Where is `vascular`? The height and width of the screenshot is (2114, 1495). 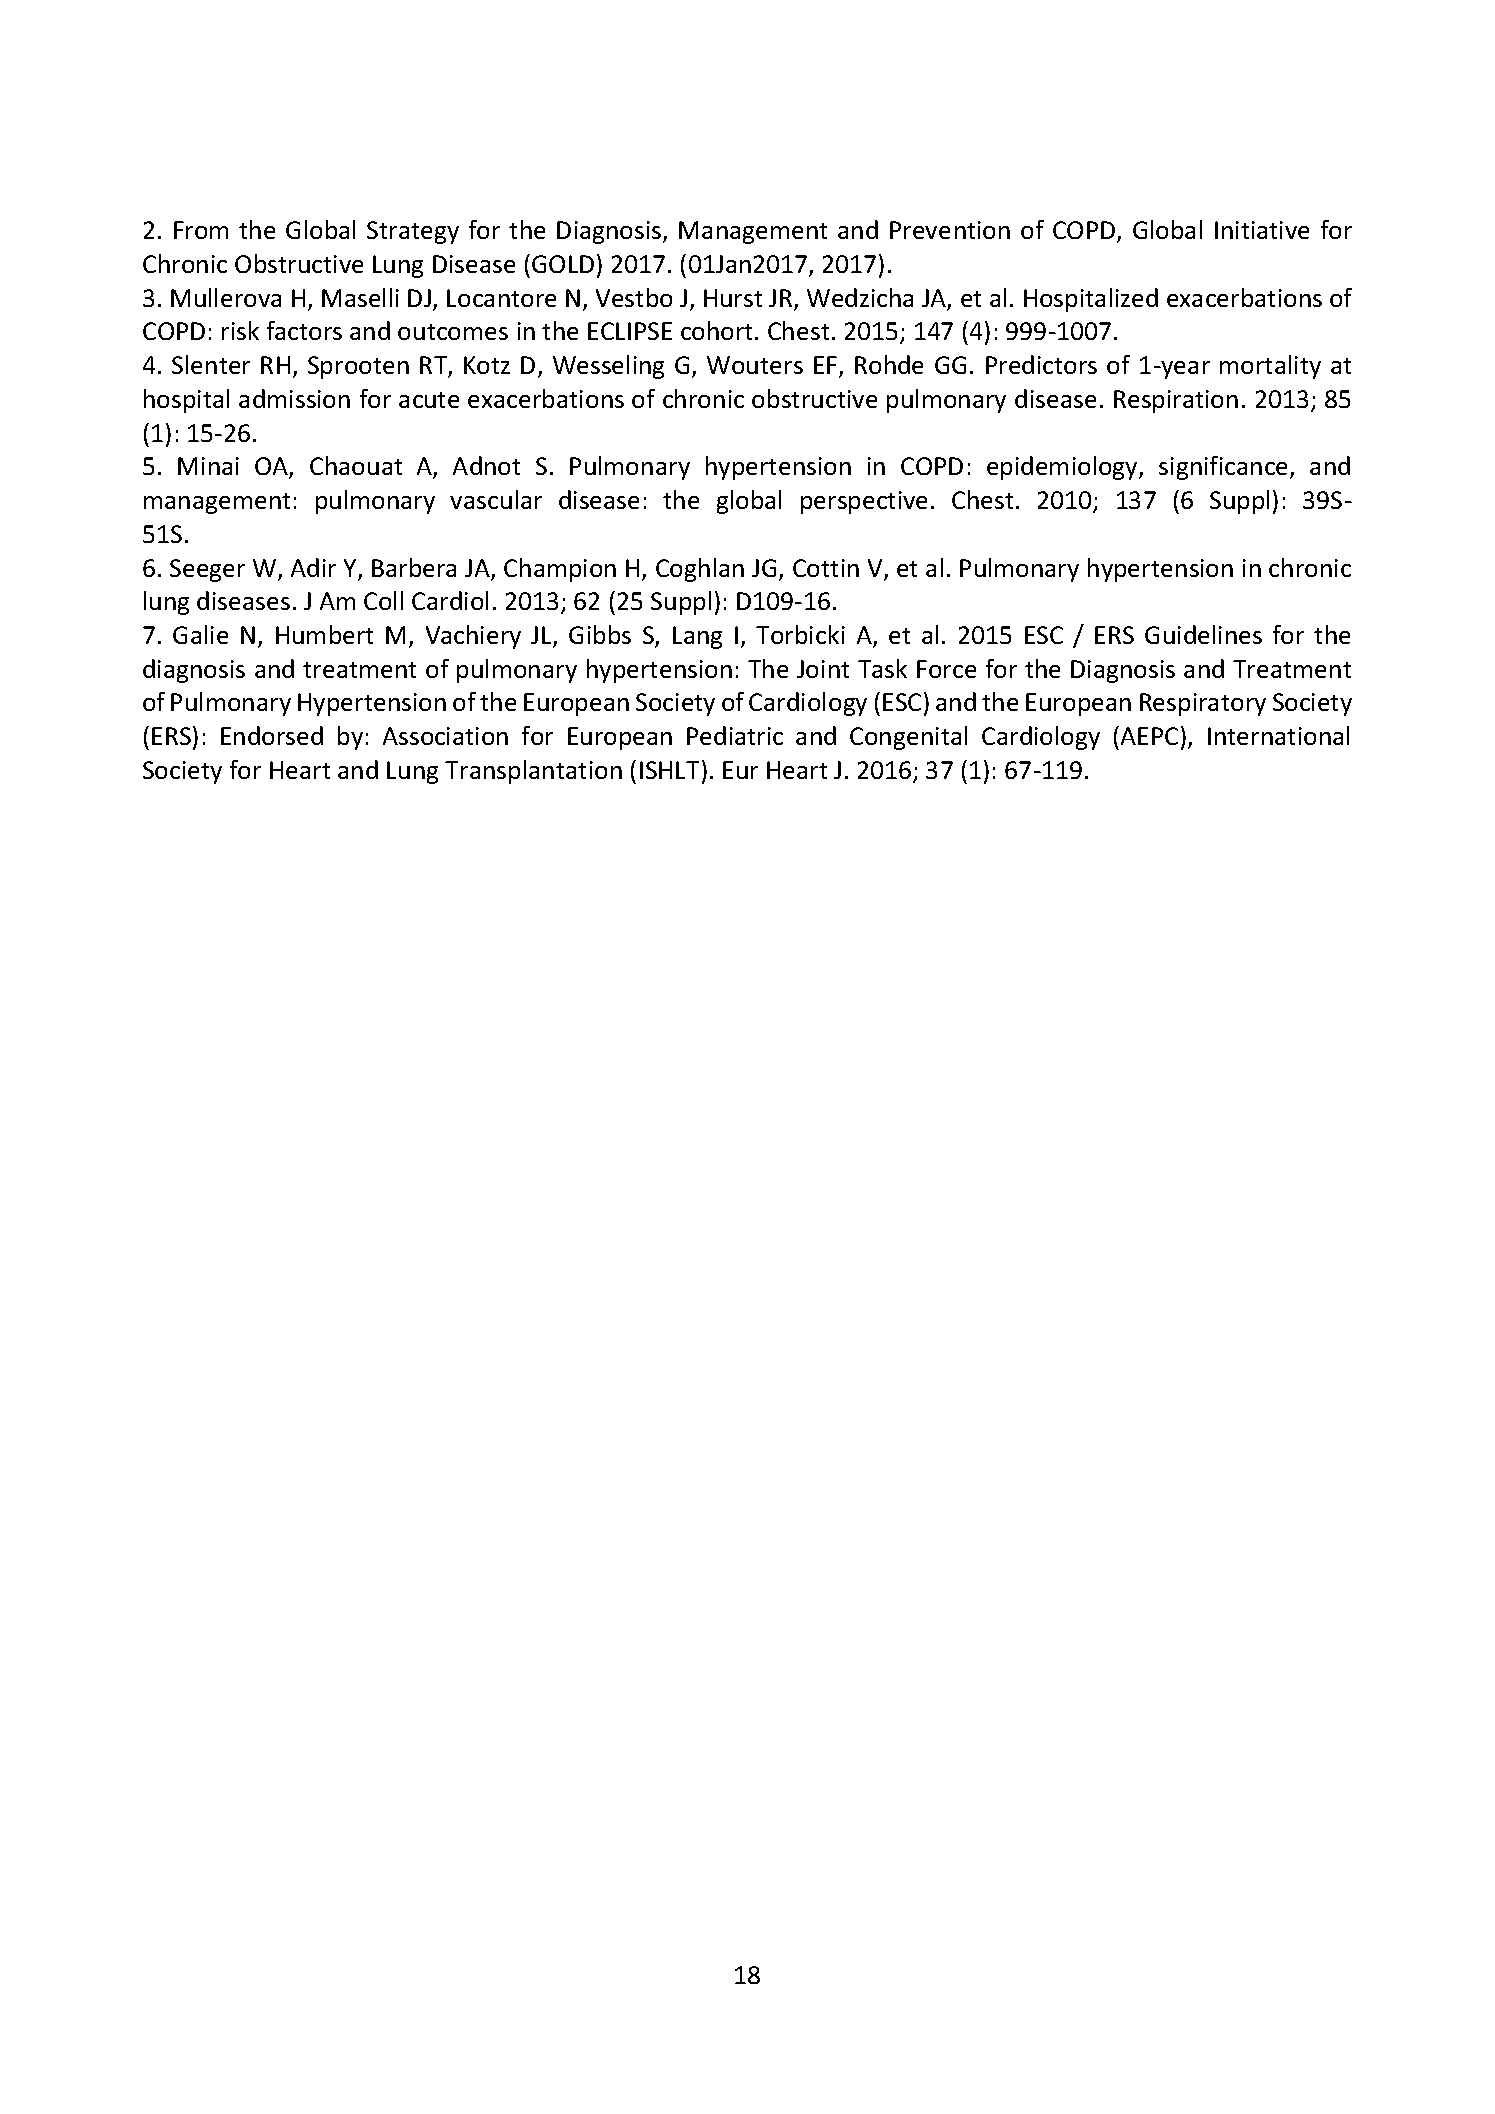
vascular is located at coordinates (496, 499).
